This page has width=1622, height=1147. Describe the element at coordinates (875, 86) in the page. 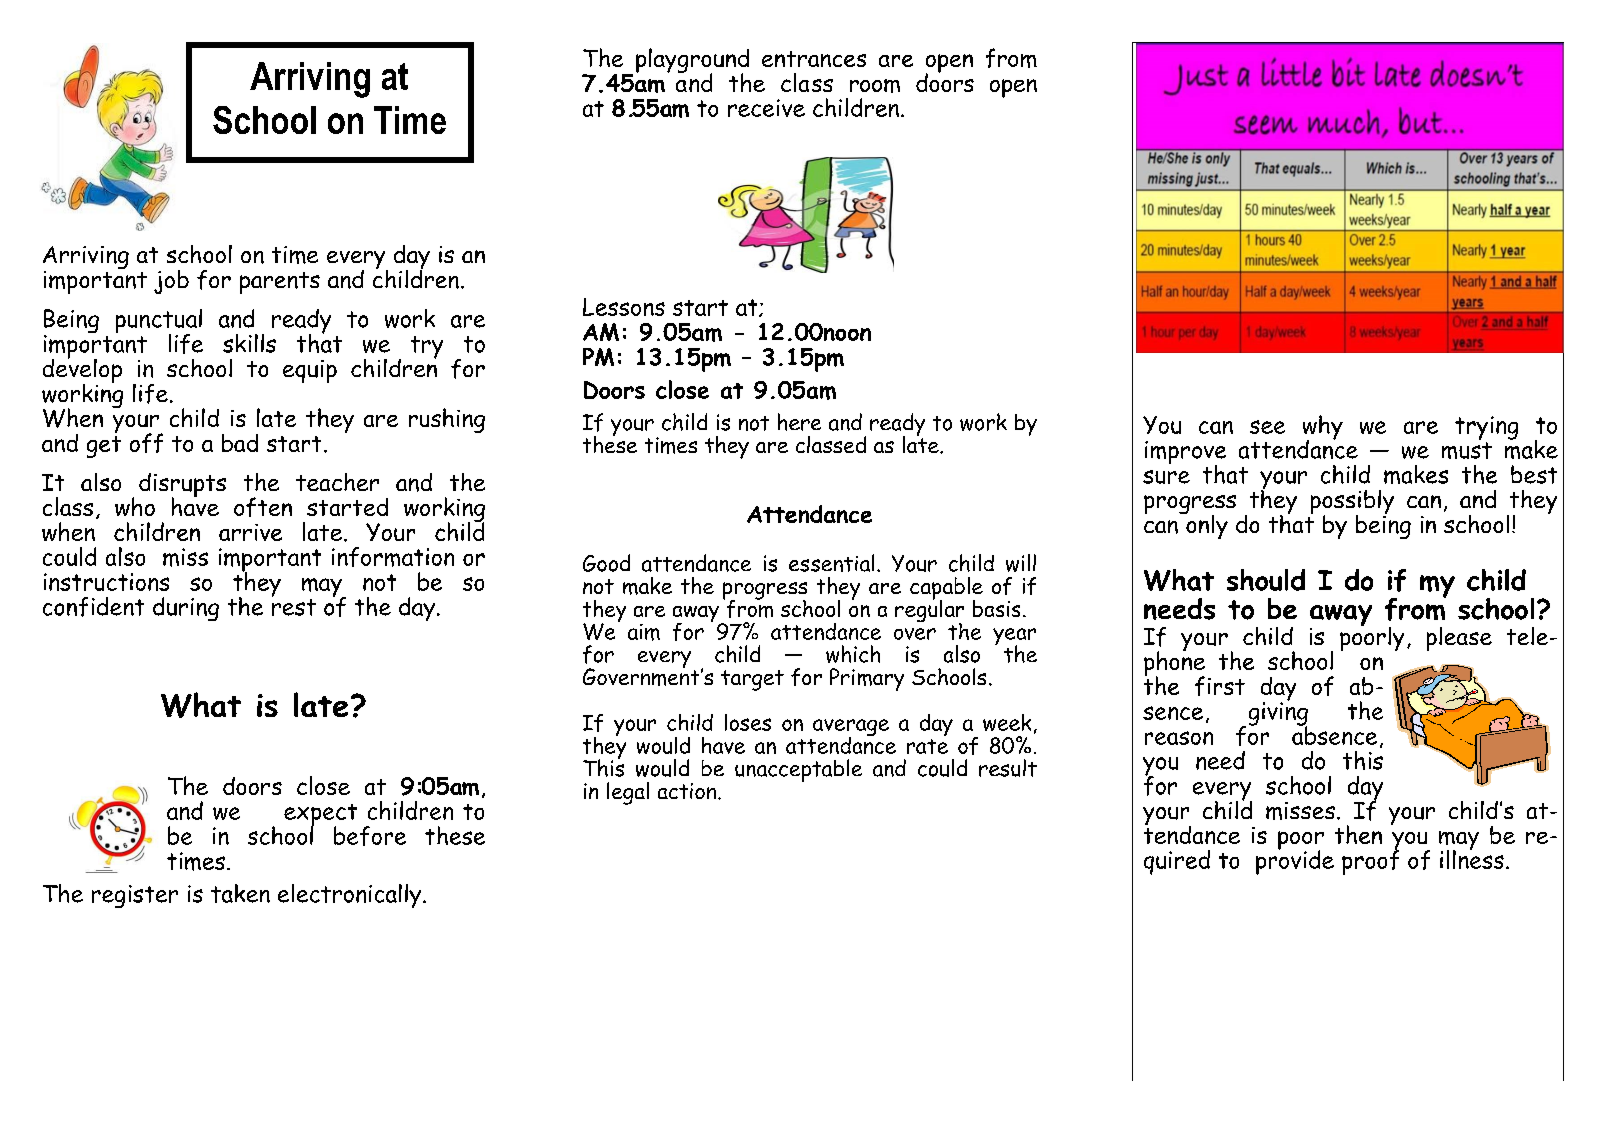

I see `room` at that location.
